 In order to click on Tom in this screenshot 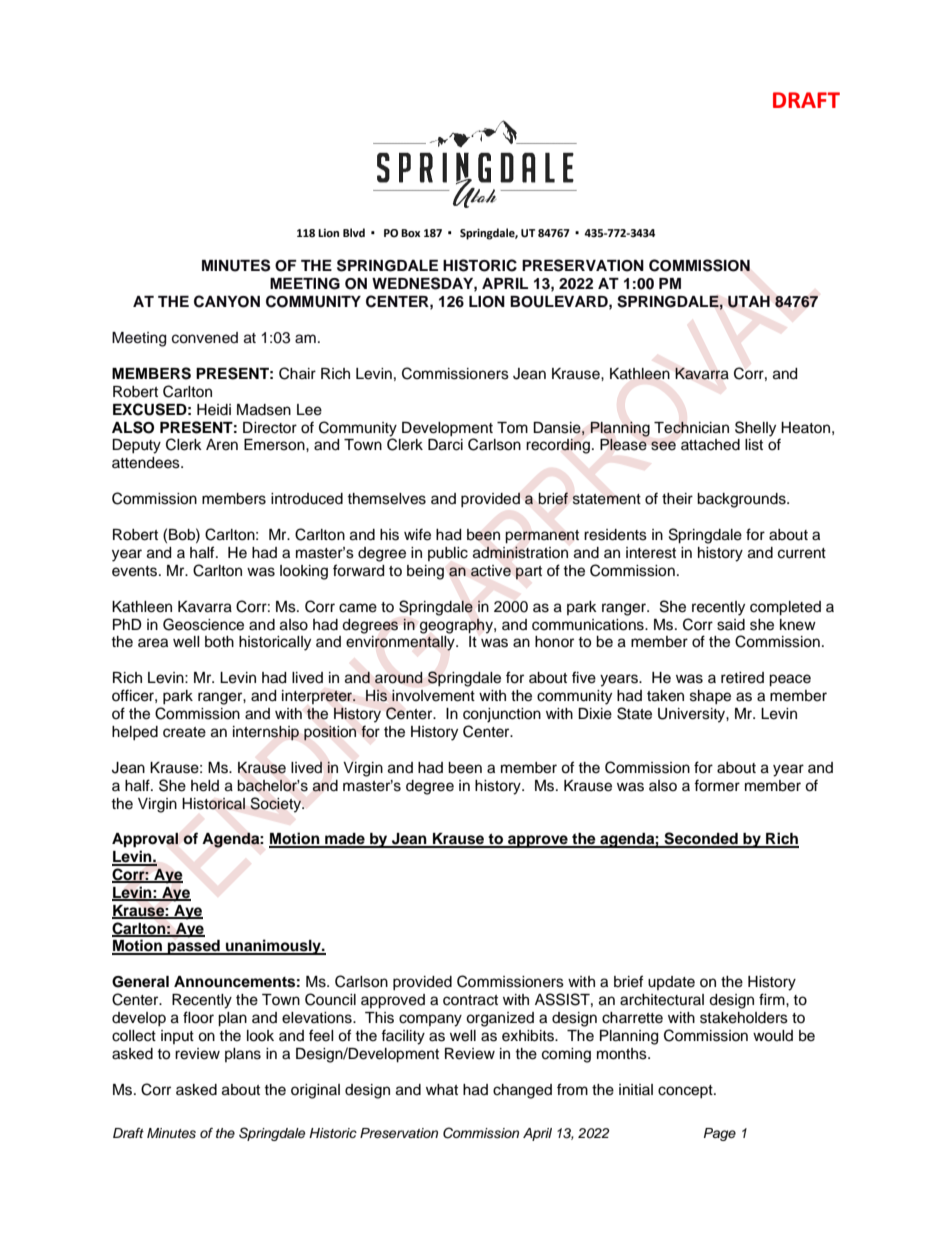, I will do `click(512, 427)`.
